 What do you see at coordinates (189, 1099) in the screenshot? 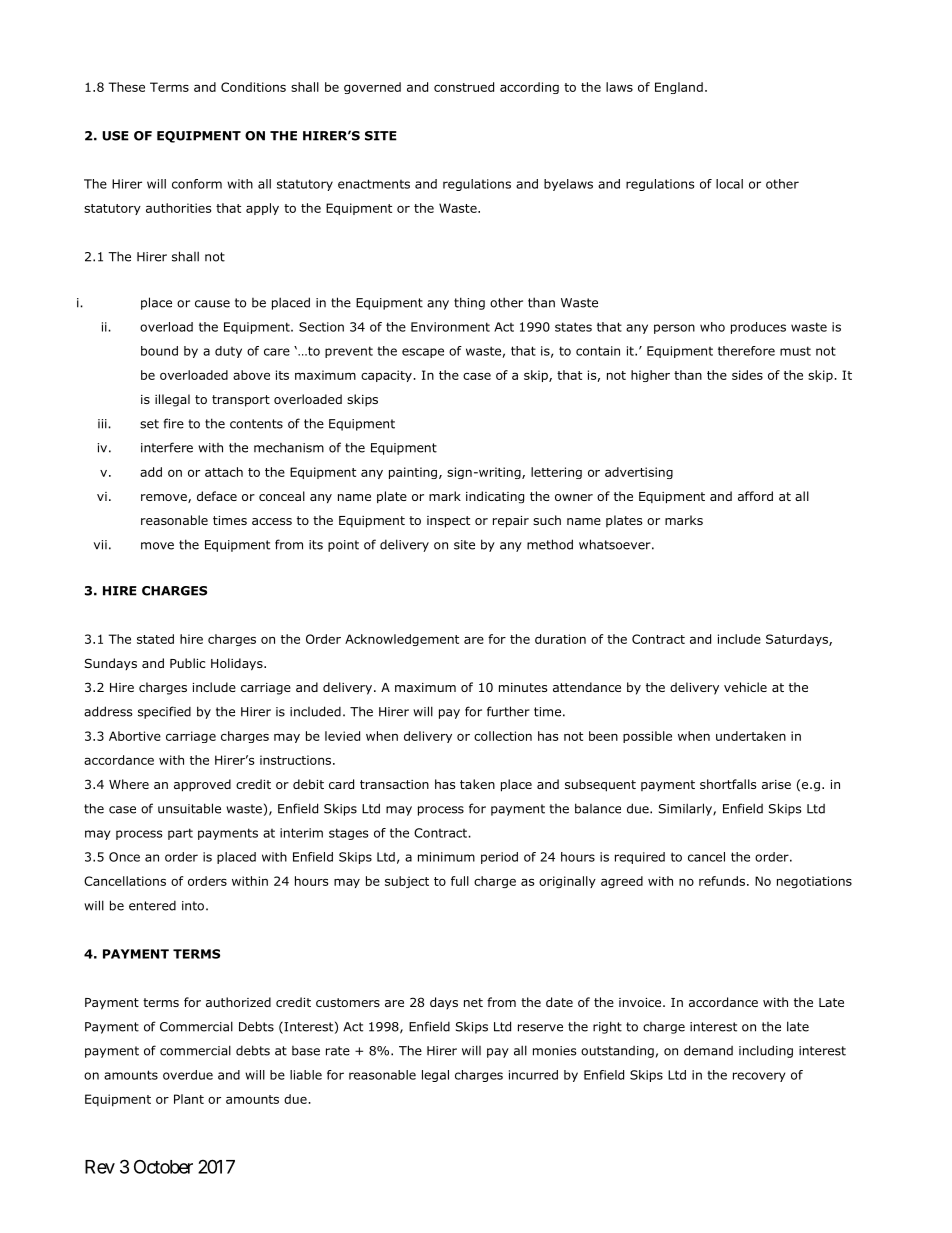
I see `Plant` at bounding box center [189, 1099].
